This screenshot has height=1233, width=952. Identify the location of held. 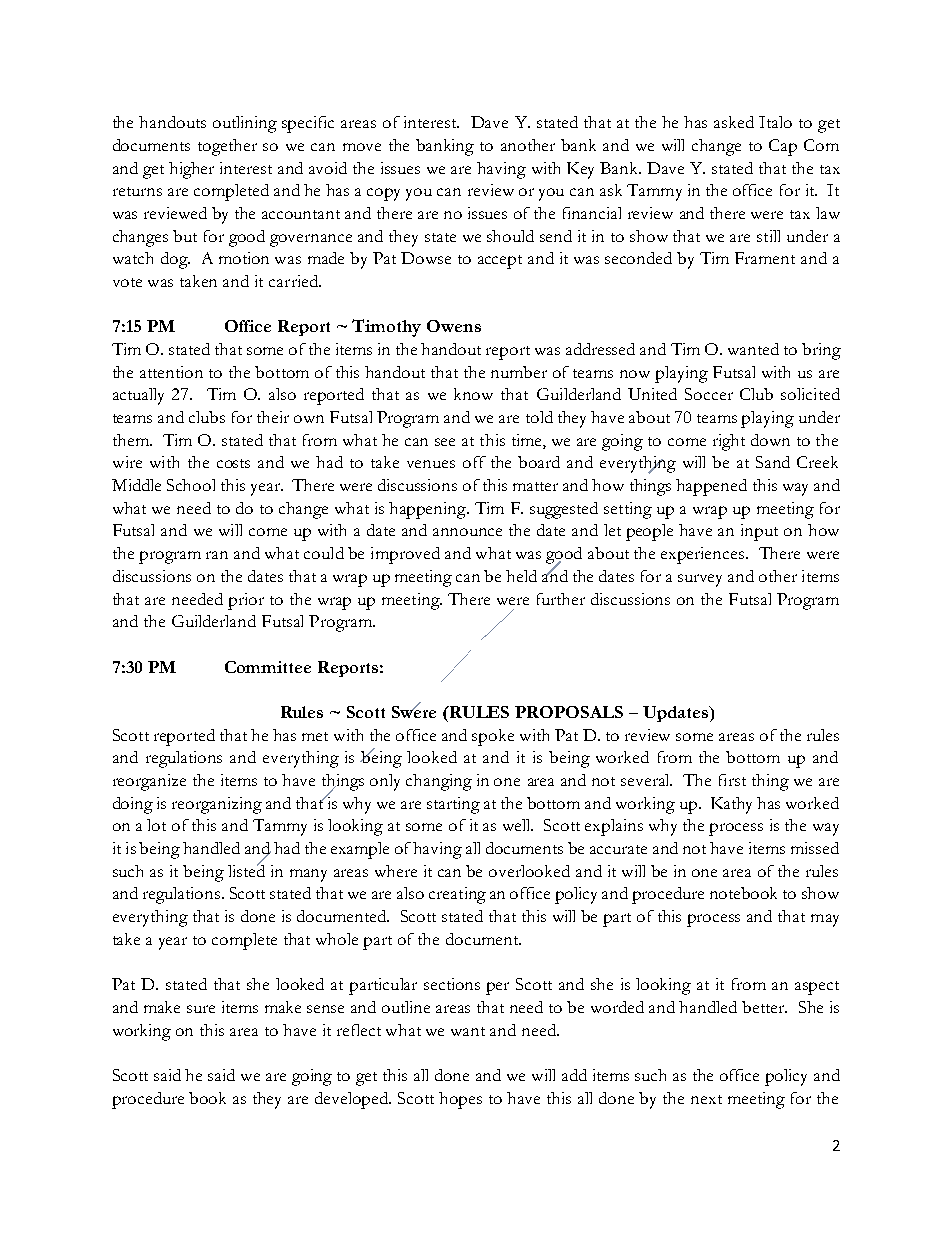
(521, 576).
